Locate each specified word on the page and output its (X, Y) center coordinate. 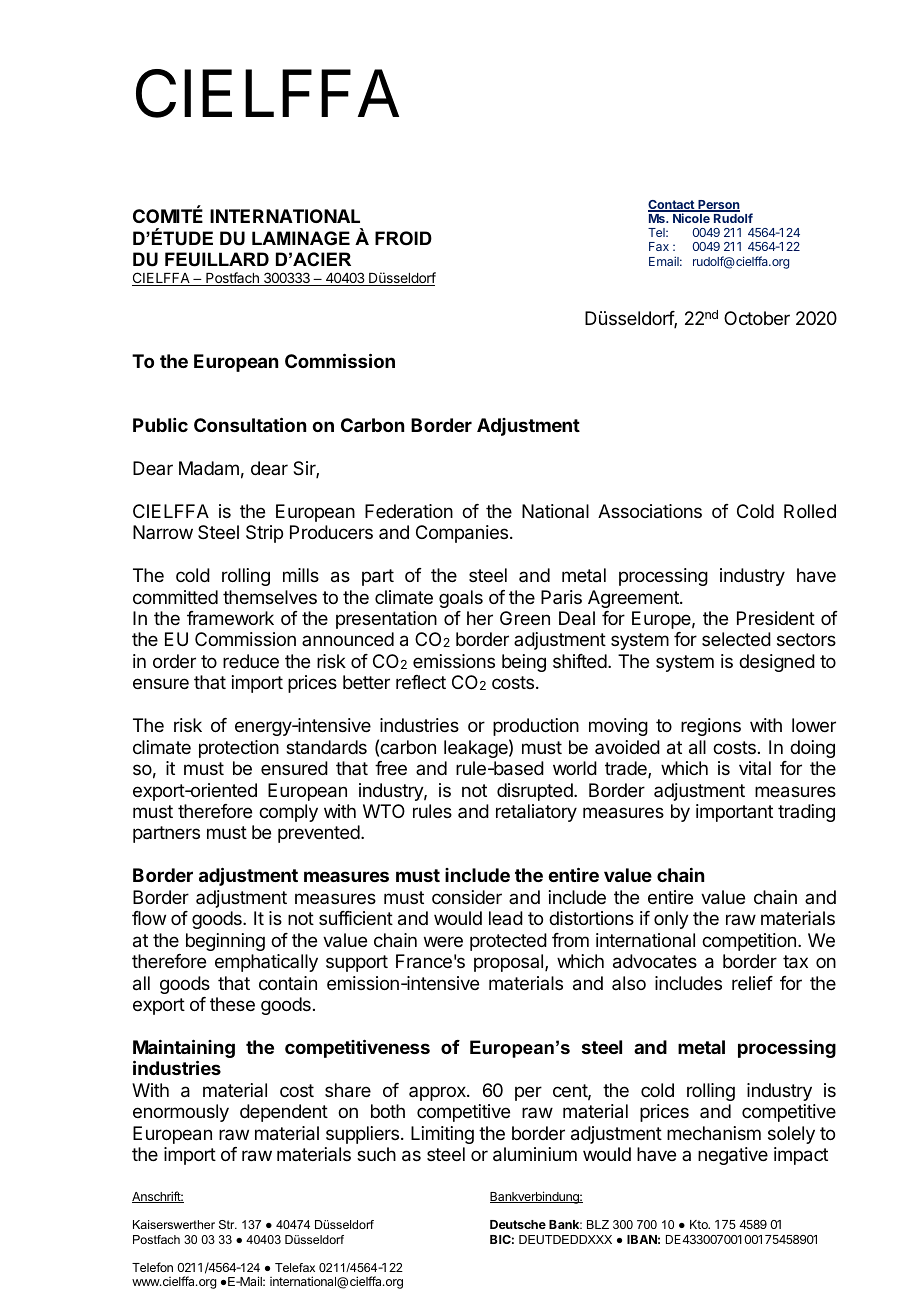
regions (711, 727)
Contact (672, 206)
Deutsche (518, 1224)
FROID (403, 238)
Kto (700, 1224)
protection (239, 749)
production (536, 727)
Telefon (152, 1267)
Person (718, 206)
